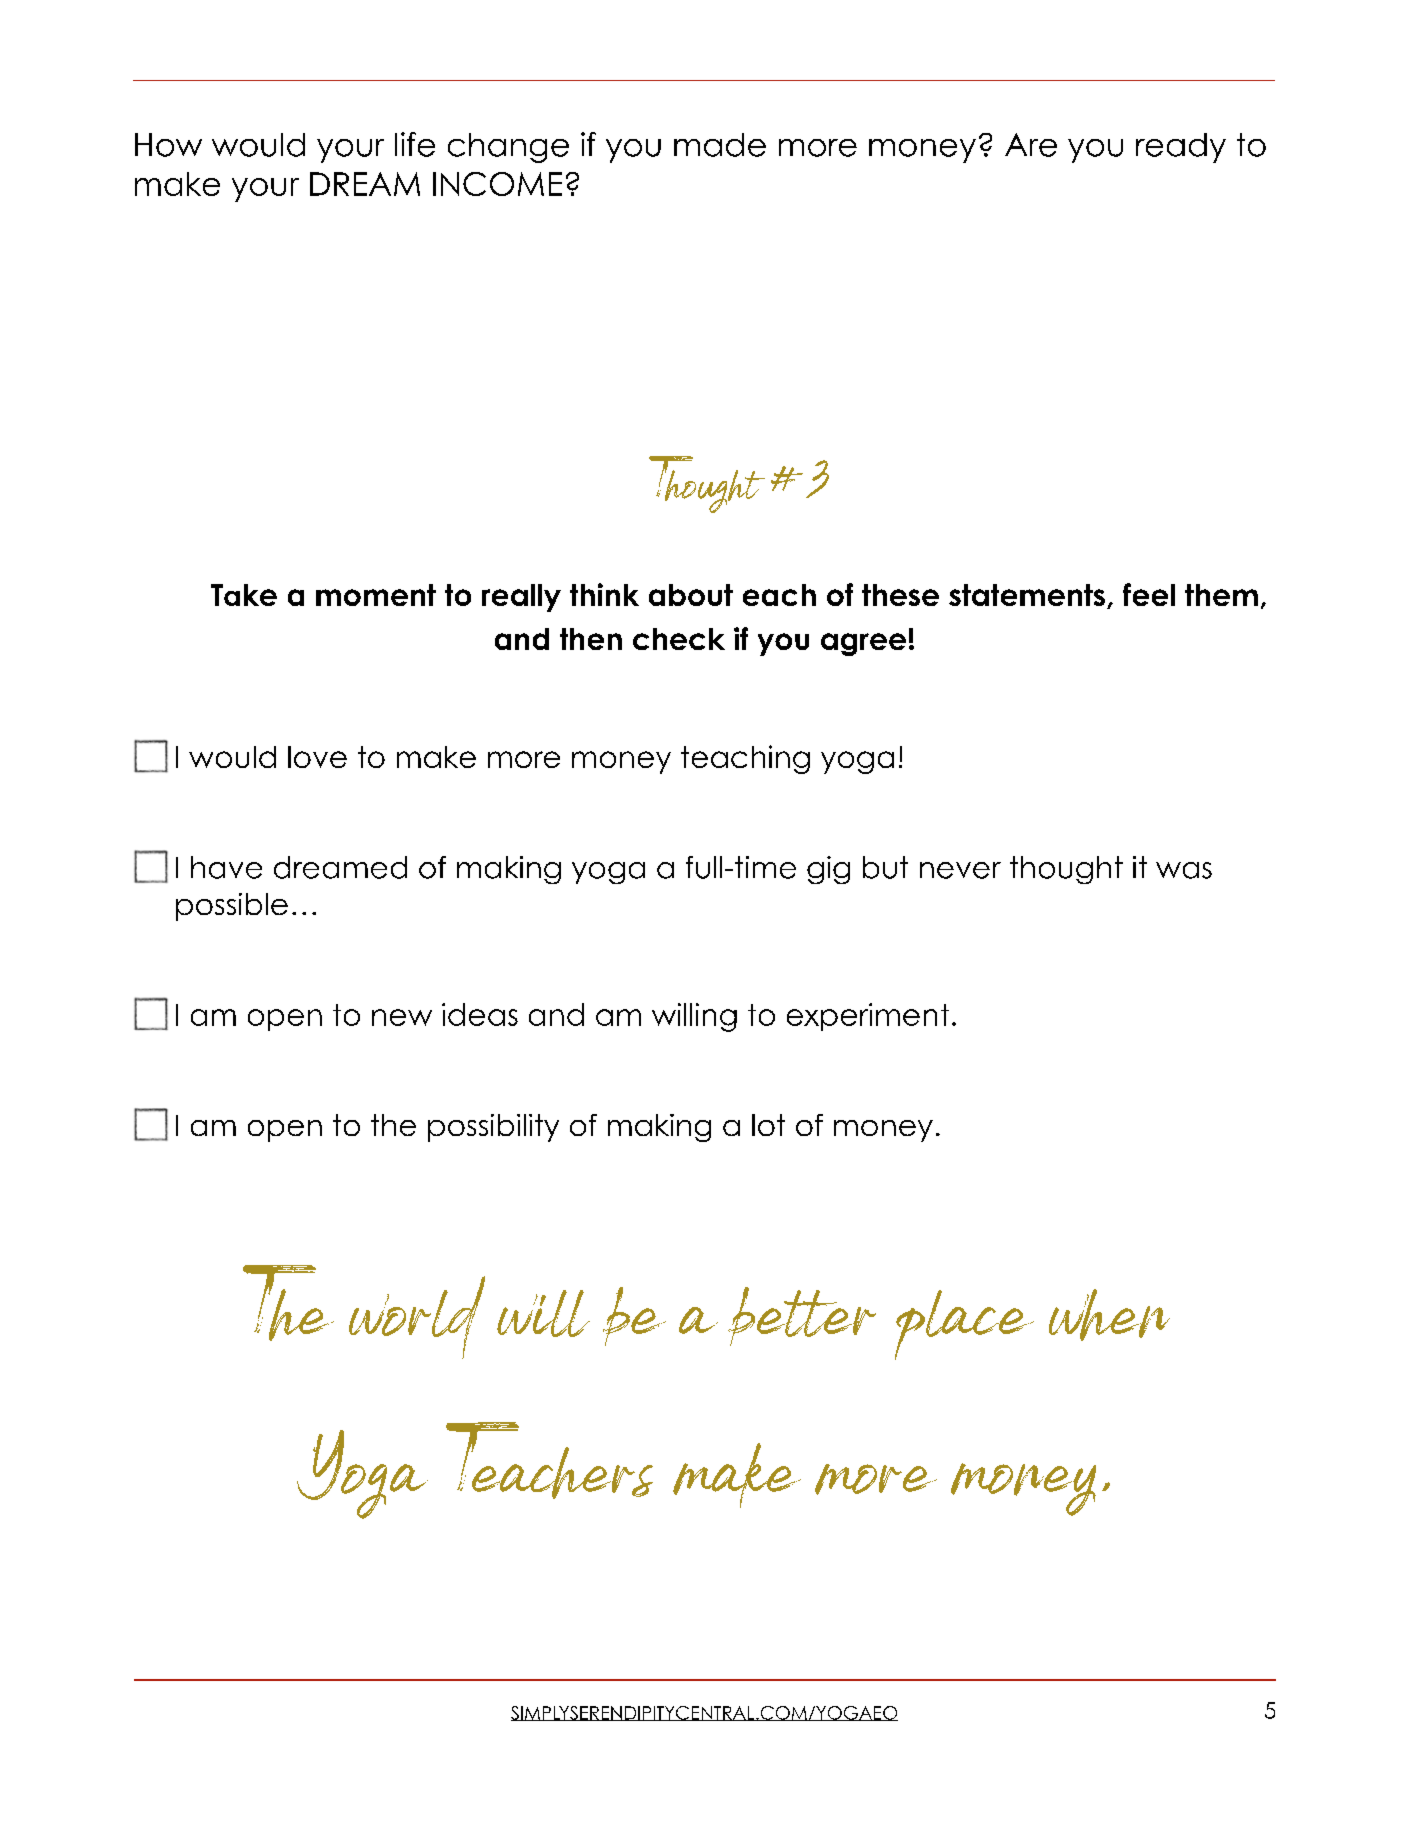 The width and height of the document is (1409, 1823). Describe the element at coordinates (415, 144) in the document. I see `life` at that location.
